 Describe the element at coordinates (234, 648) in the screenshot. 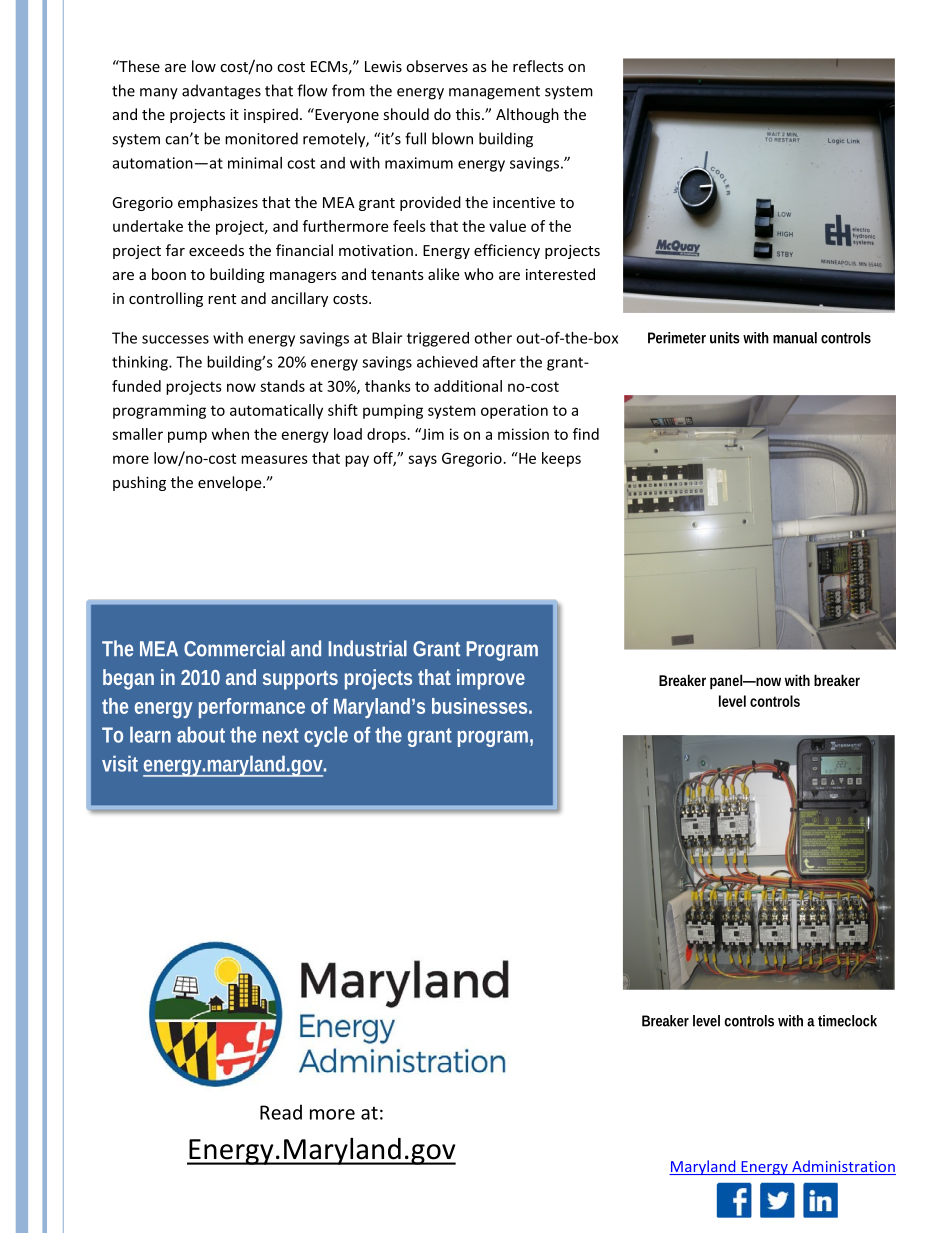

I see `Commercial` at that location.
